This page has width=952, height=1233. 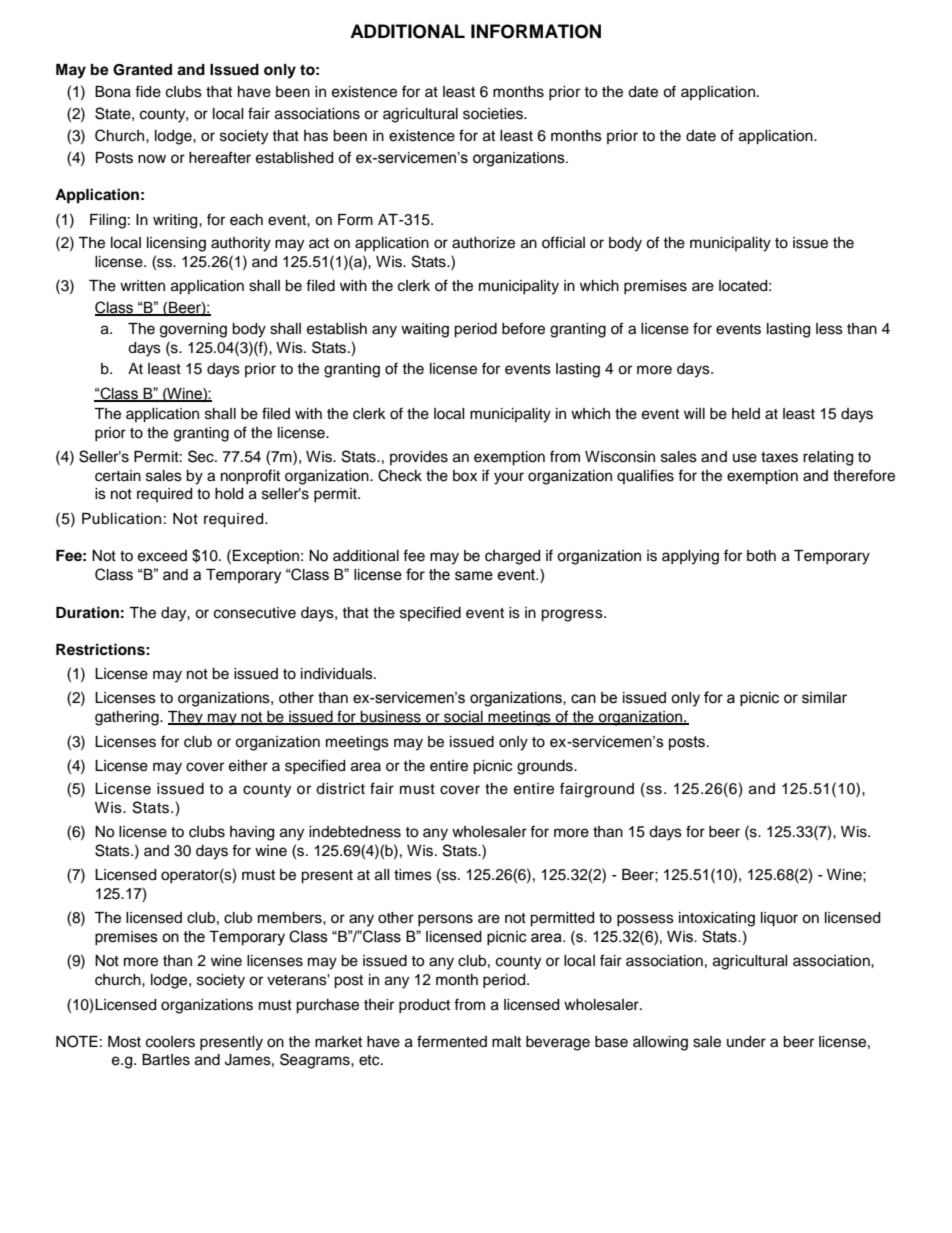 What do you see at coordinates (746, 1042) in the page?
I see `under` at bounding box center [746, 1042].
